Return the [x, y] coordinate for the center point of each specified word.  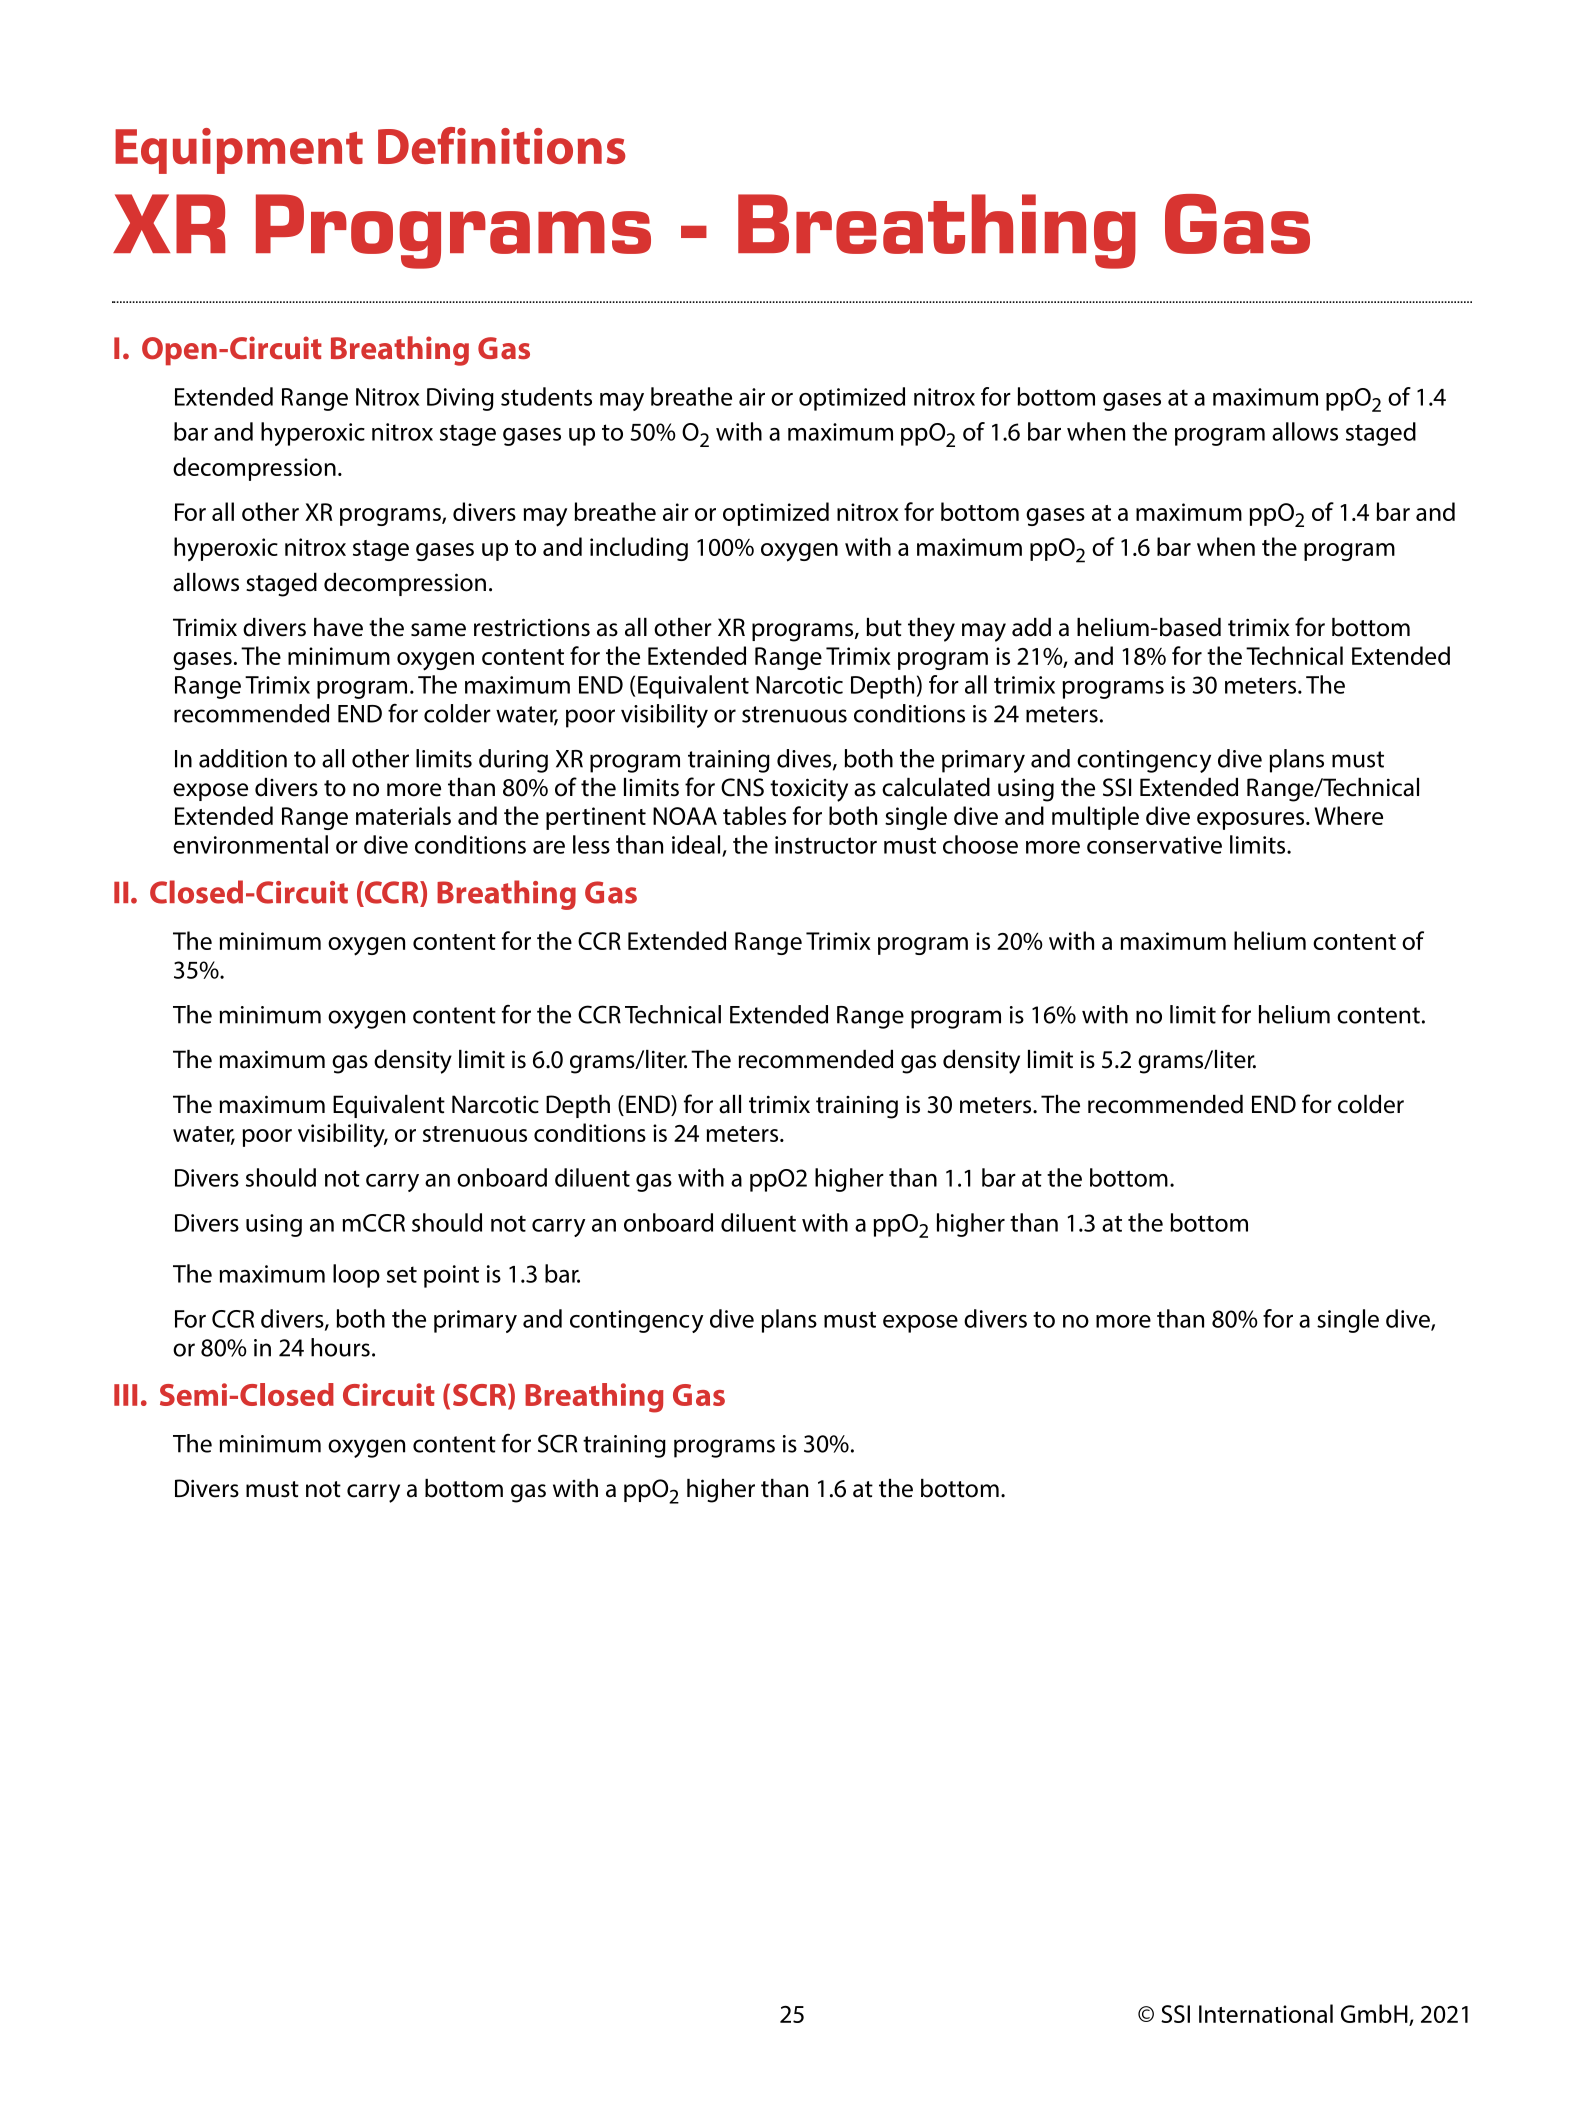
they [931, 630]
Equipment [239, 151]
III [125, 1395]
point [451, 1276]
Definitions [502, 145]
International [1266, 2013]
